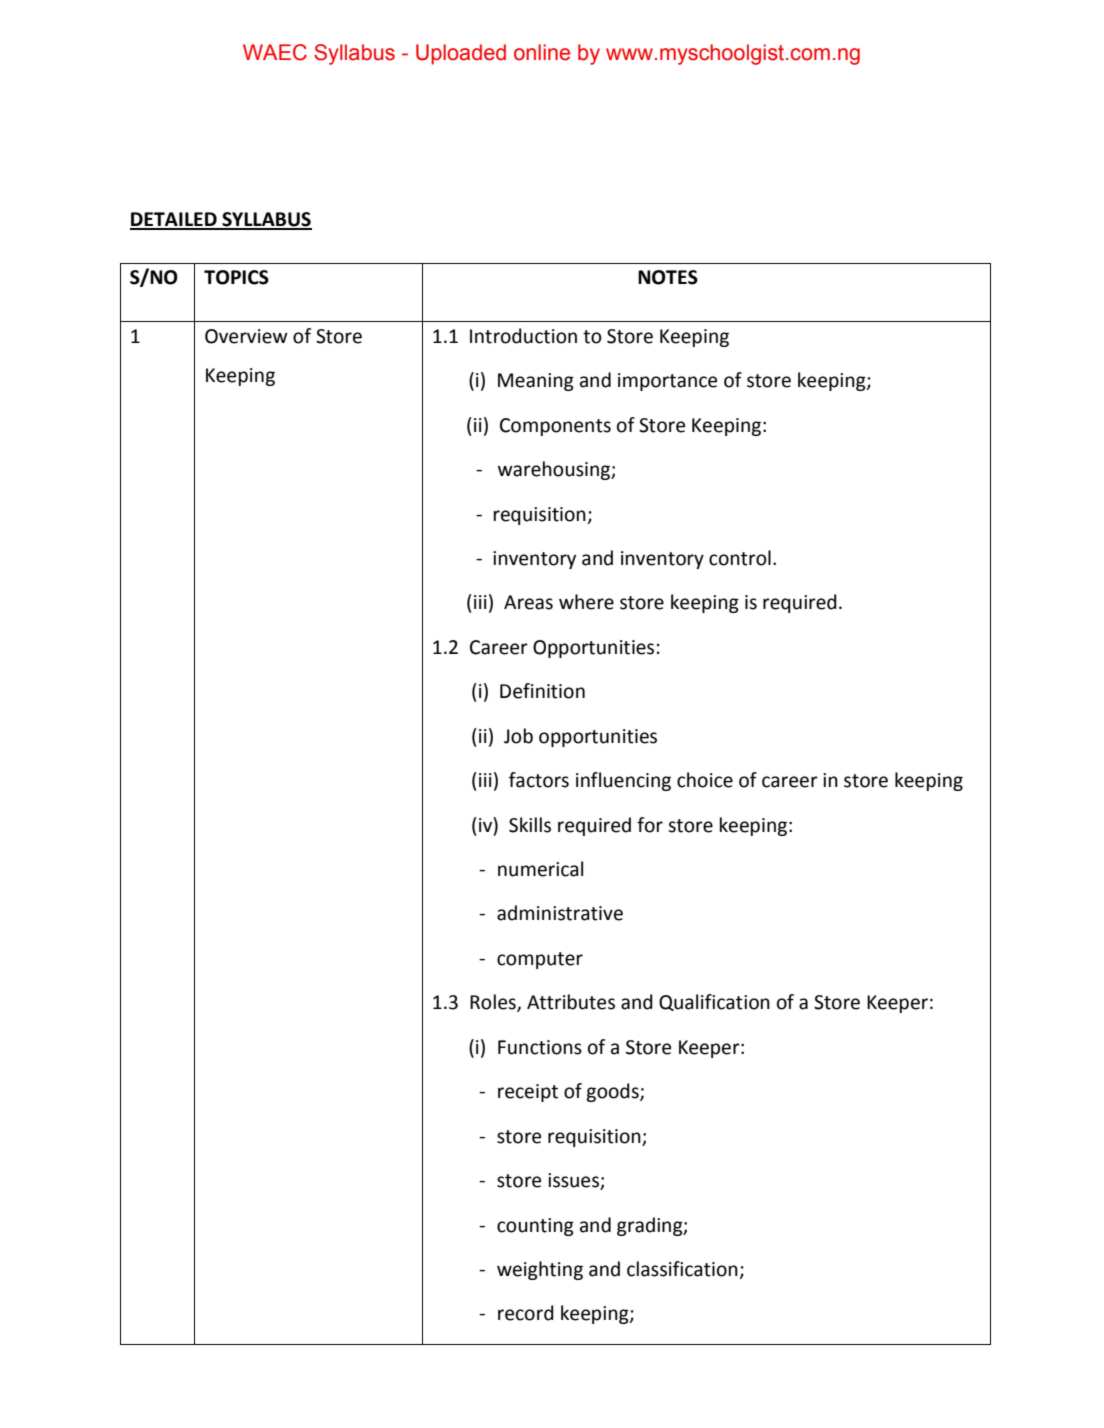 The height and width of the document is (1428, 1104). Describe the element at coordinates (683, 1270) in the document. I see `classification` at that location.
